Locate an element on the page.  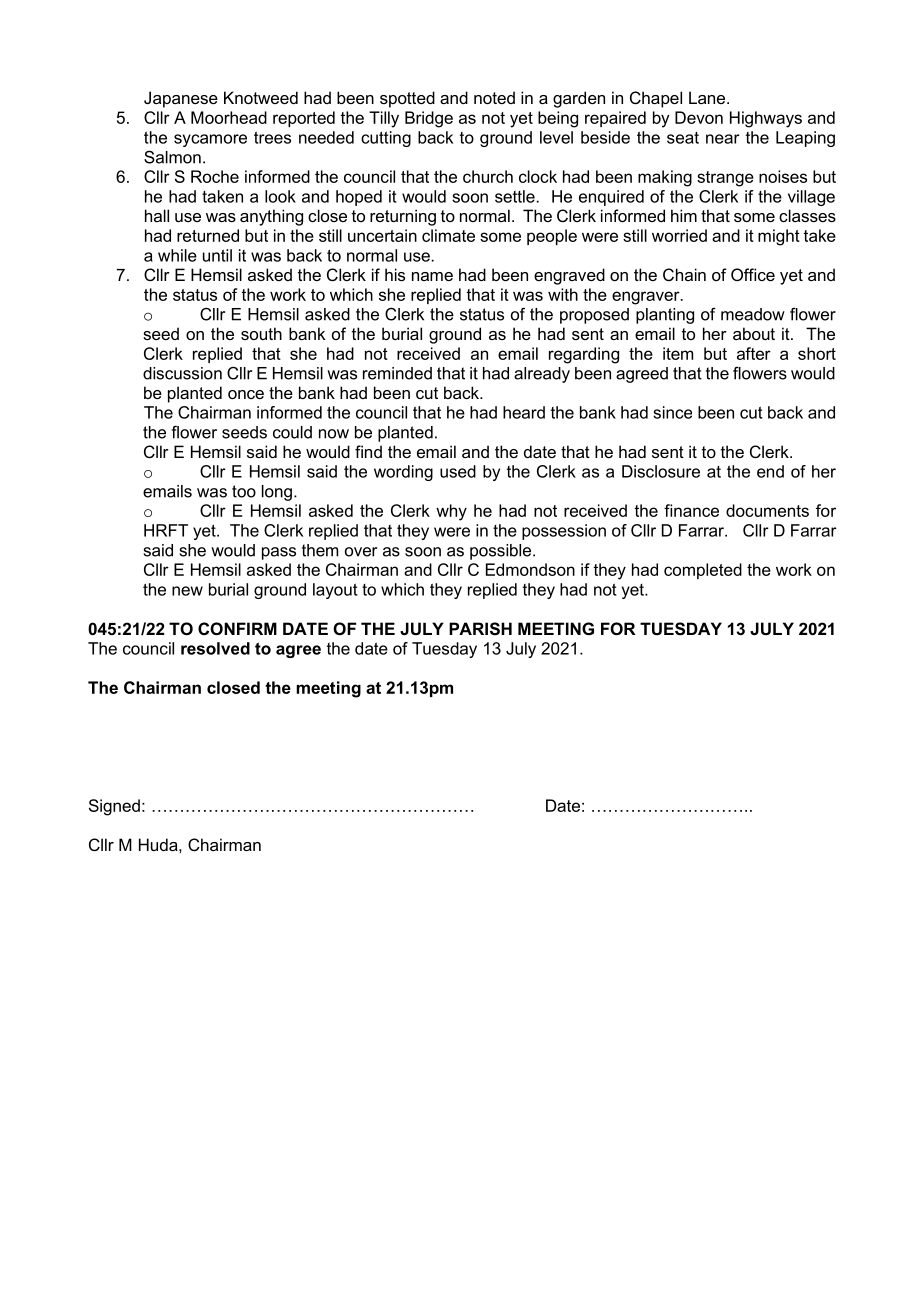
Moorhead is located at coordinates (229, 117).
